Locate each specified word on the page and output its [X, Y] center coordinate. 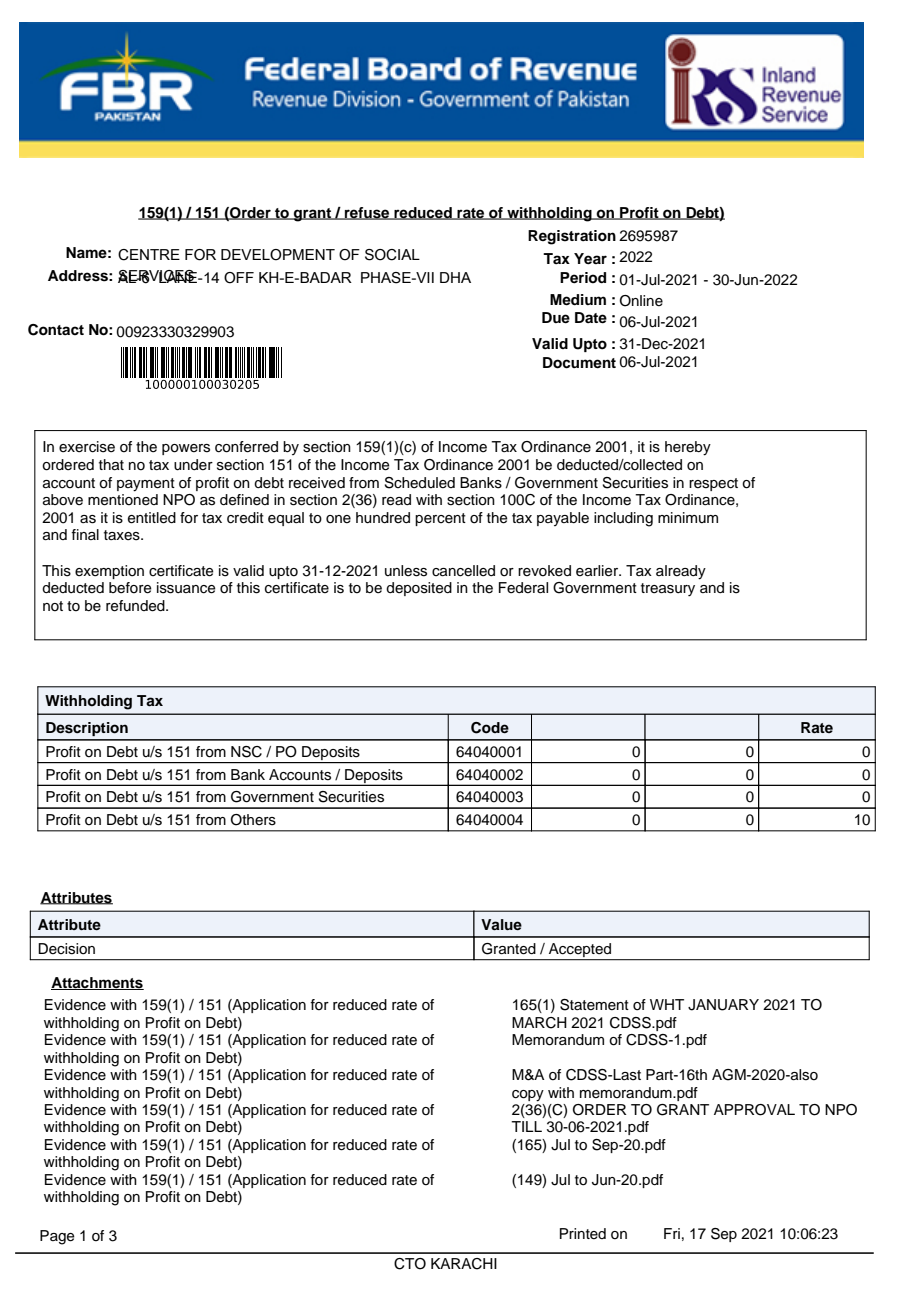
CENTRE [149, 255]
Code [490, 728]
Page [57, 1237]
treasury [668, 590]
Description [87, 729]
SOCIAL [392, 255]
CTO [410, 1264]
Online [641, 301]
